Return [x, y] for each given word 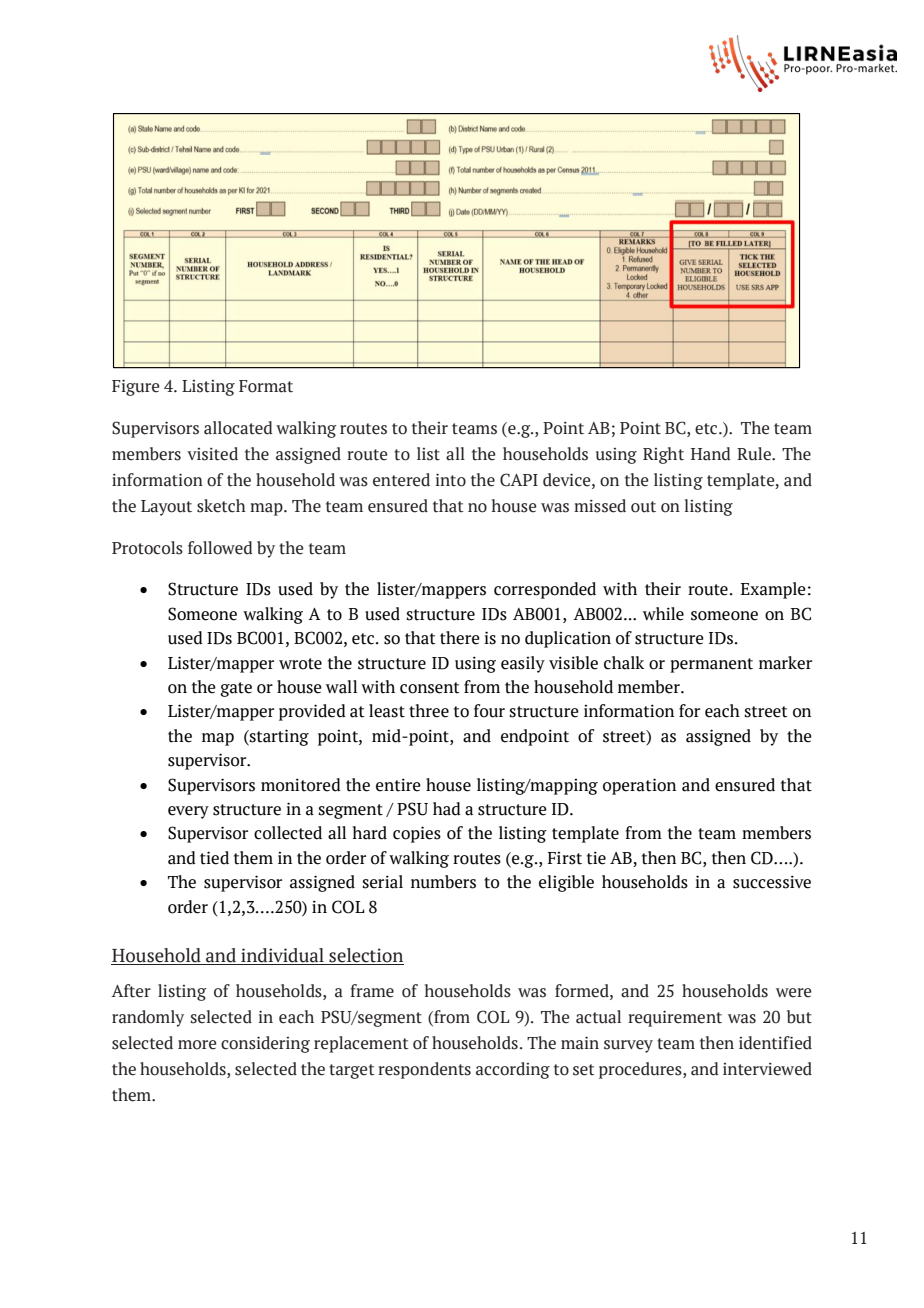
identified [775, 1043]
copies [417, 834]
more [197, 1045]
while [663, 614]
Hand [711, 454]
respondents [424, 1070]
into [451, 480]
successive [772, 882]
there [460, 638]
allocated [238, 428]
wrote [300, 664]
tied [214, 858]
